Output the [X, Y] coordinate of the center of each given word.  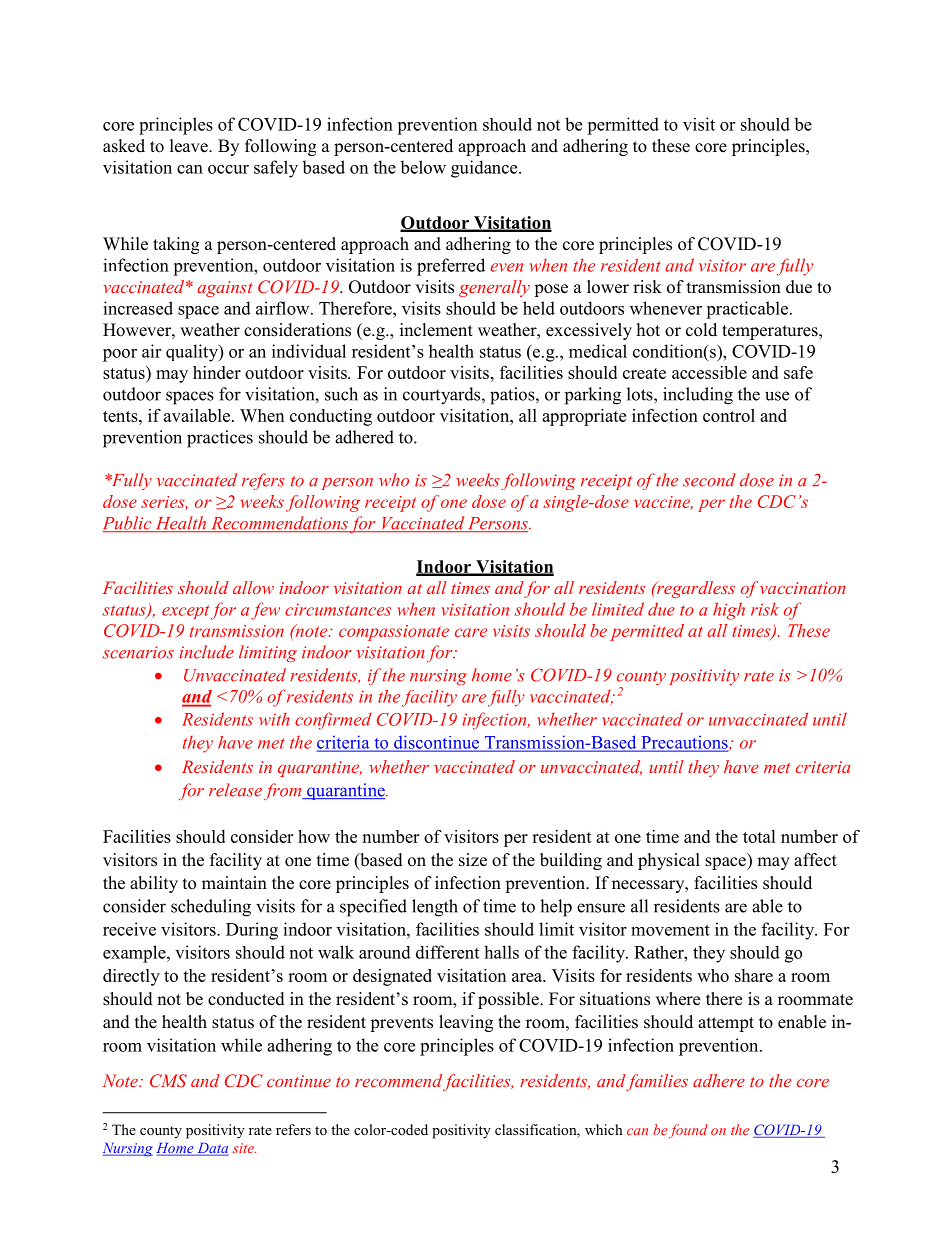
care [471, 632]
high [729, 611]
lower [608, 287]
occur [228, 169]
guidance [485, 169]
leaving [466, 1023]
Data [212, 1149]
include [206, 652]
